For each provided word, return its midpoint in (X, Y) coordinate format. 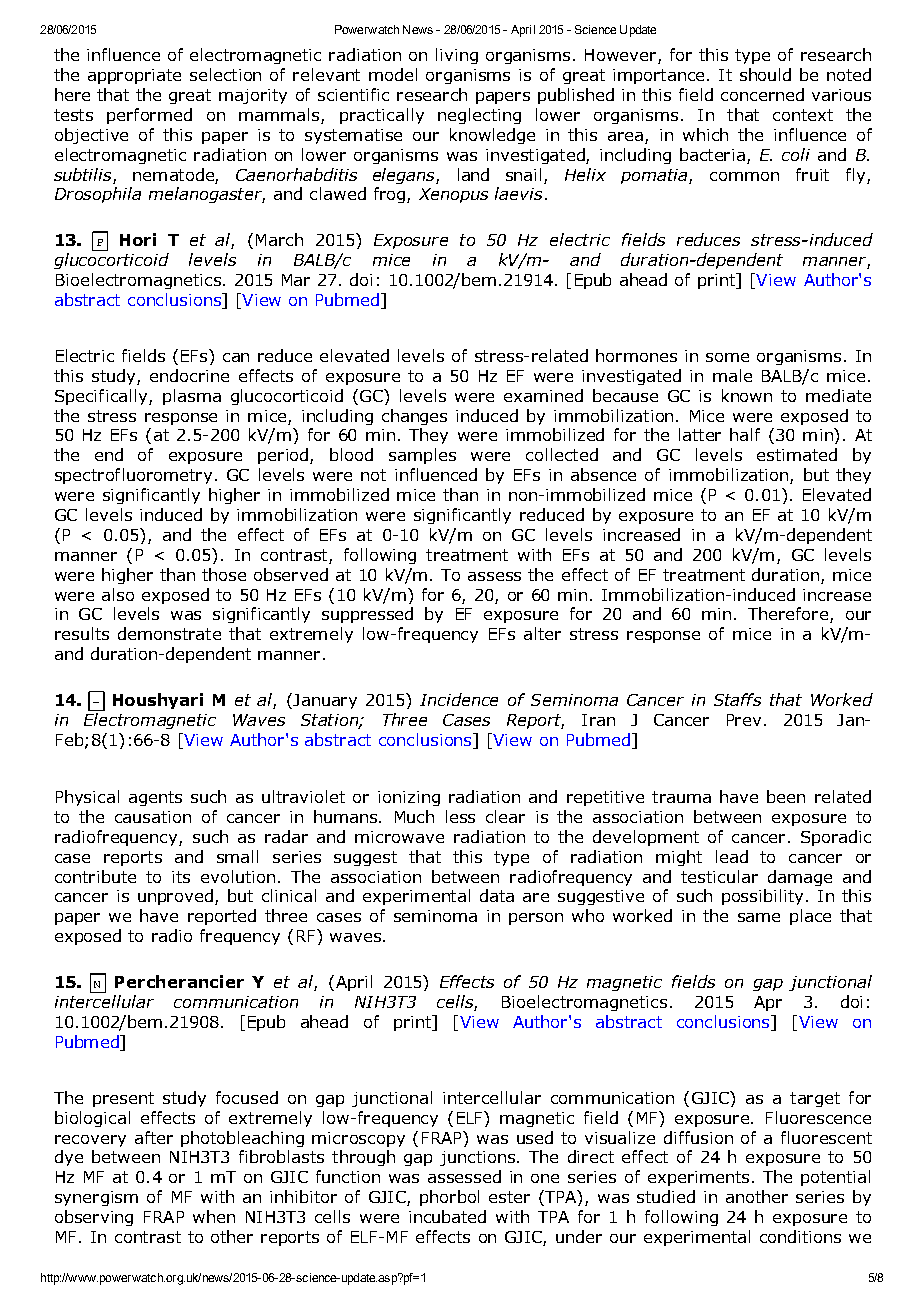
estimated (797, 454)
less (460, 816)
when (214, 1216)
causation (153, 817)
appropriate (134, 76)
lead (732, 856)
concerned (762, 94)
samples (422, 456)
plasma (192, 397)
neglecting (479, 116)
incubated (447, 1216)
